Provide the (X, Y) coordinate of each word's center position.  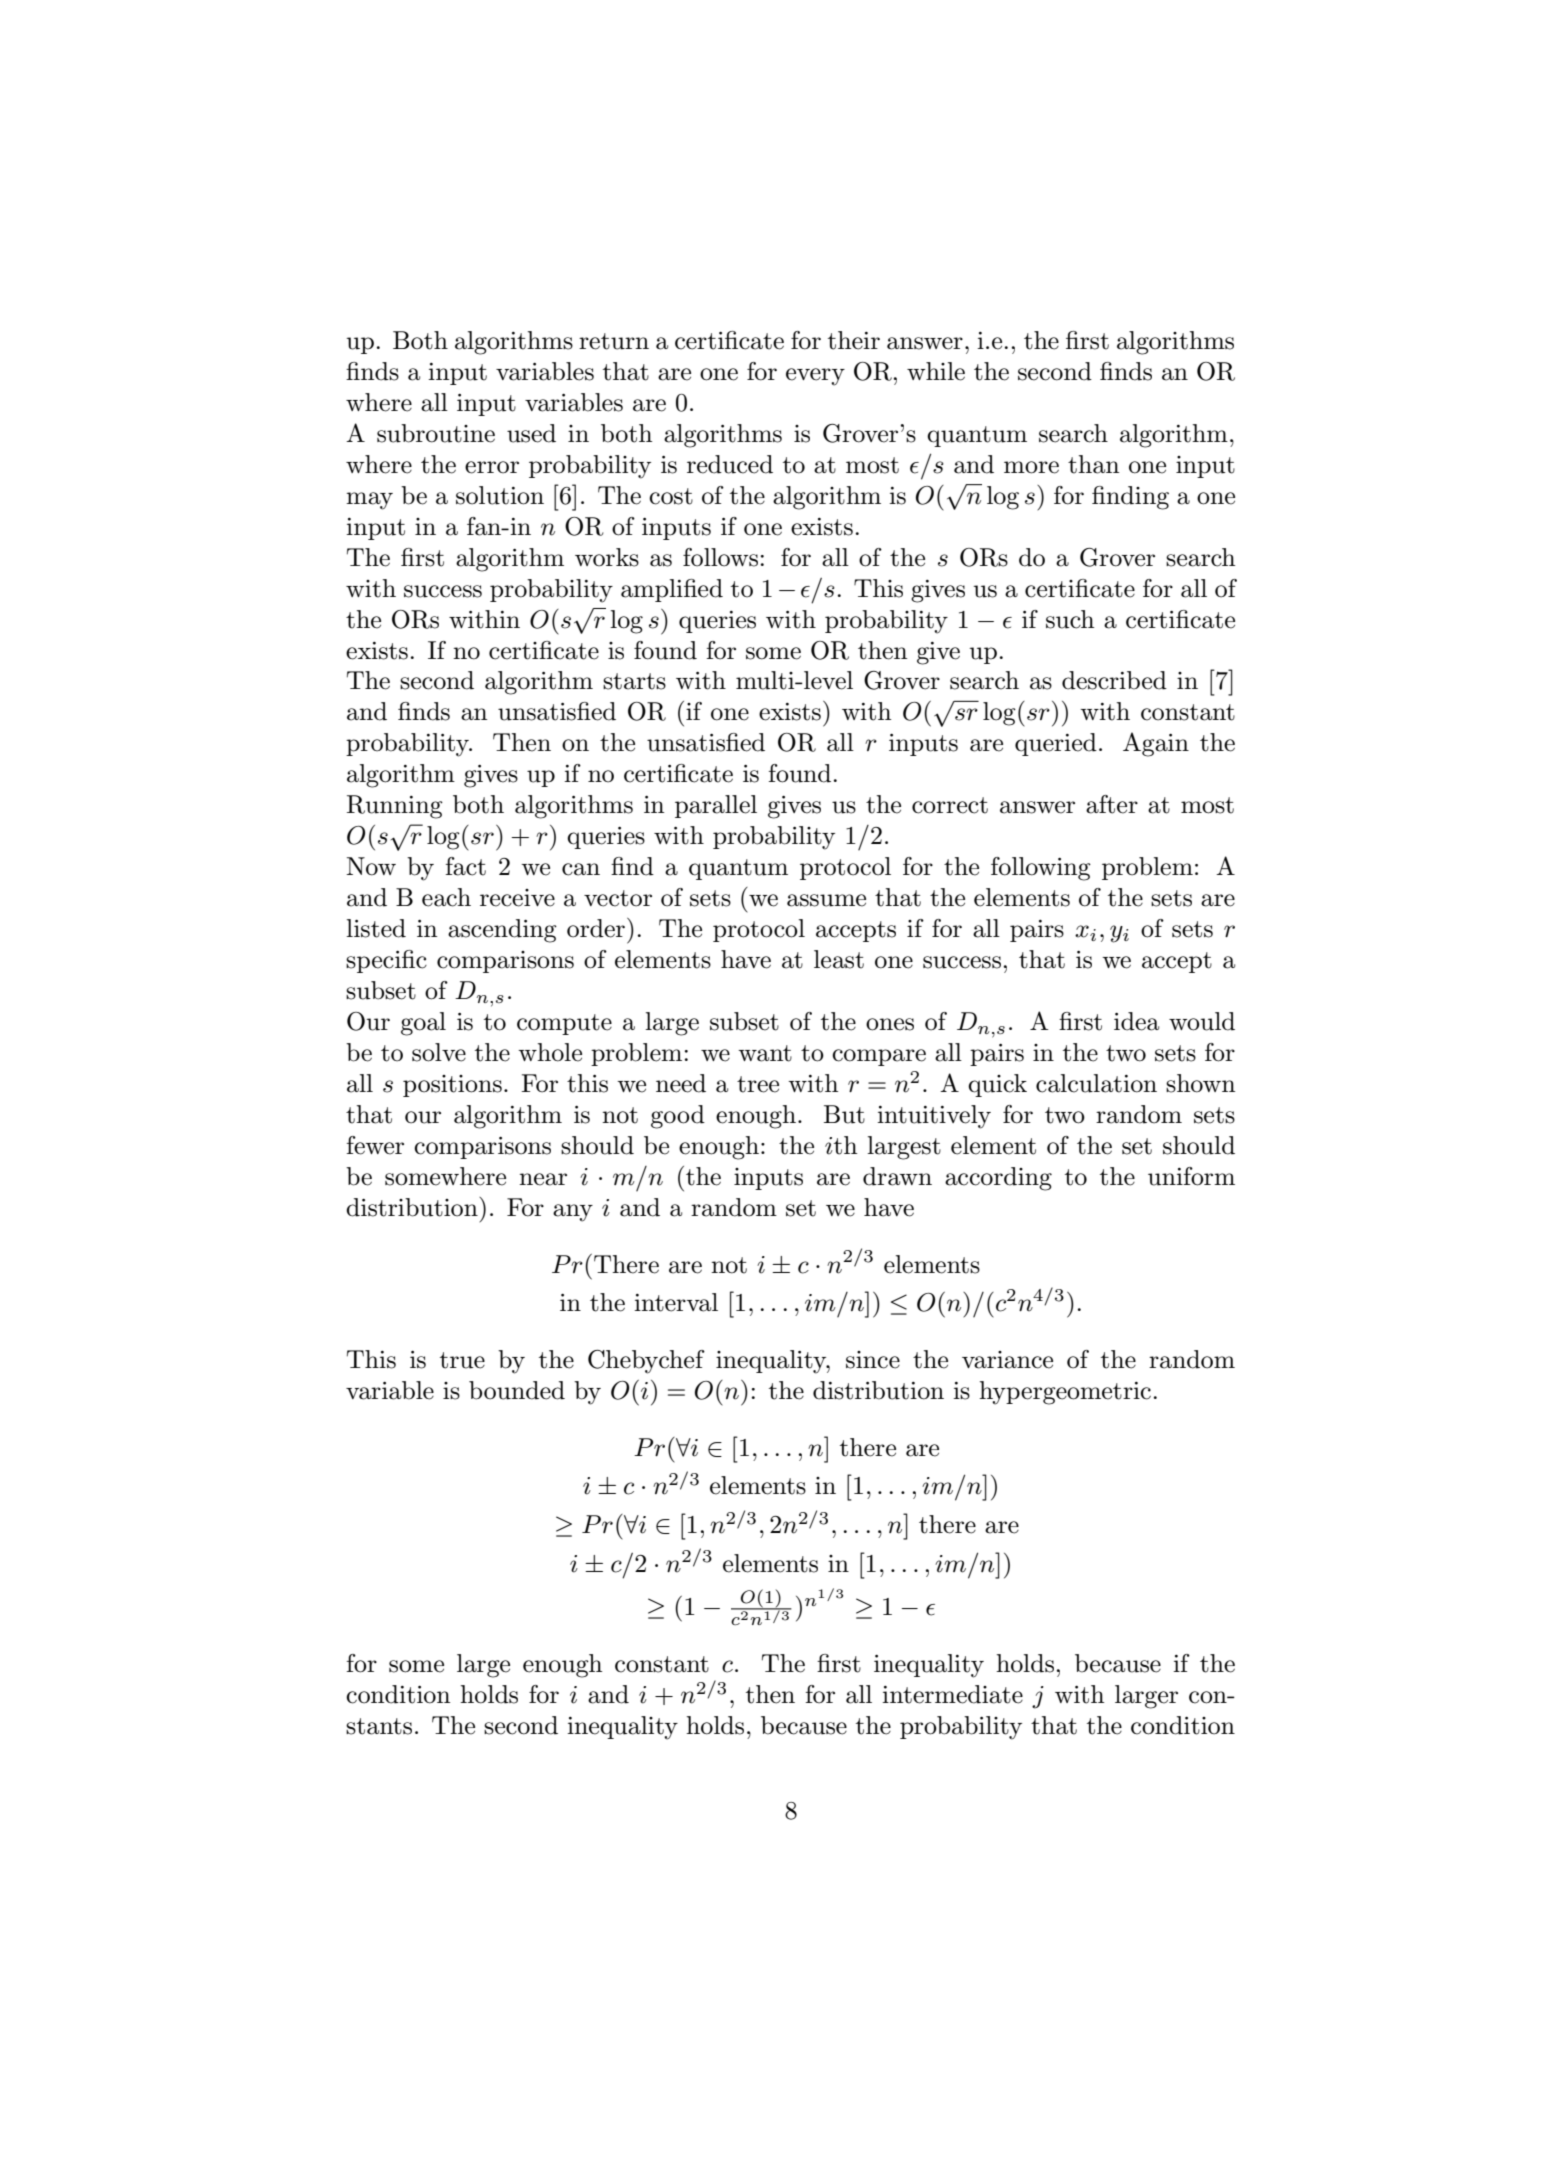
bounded (517, 1390)
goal (423, 1024)
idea (1136, 1021)
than (1093, 464)
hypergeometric (1065, 1393)
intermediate (952, 1694)
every (815, 377)
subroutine (436, 433)
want (765, 1053)
